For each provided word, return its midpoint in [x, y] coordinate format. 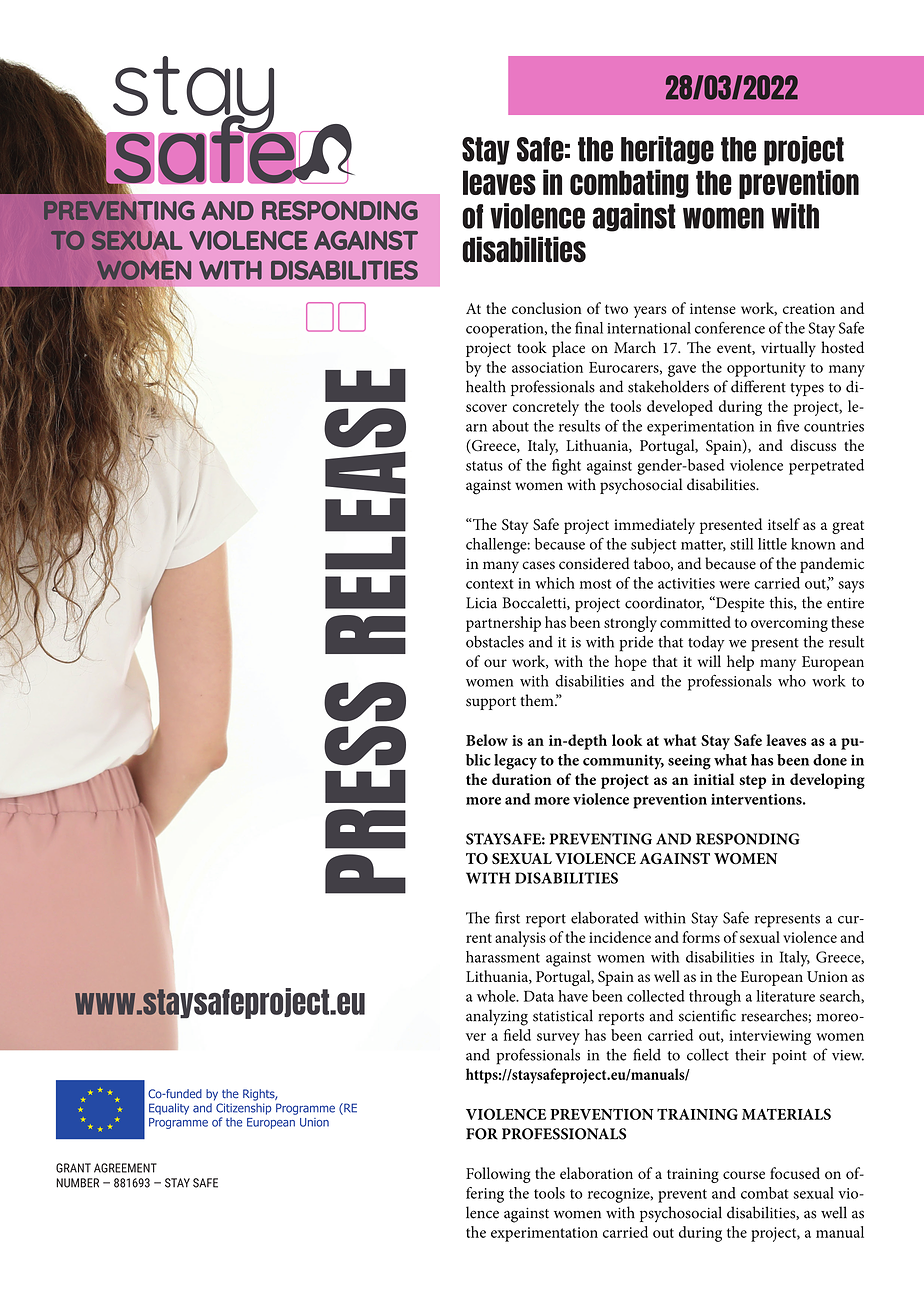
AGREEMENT [125, 1168]
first [507, 917]
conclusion [547, 308]
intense [713, 308]
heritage [667, 150]
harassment [503, 957]
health [486, 386]
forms [701, 937]
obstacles [495, 642]
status [484, 466]
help [740, 663]
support [491, 703]
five [788, 425]
